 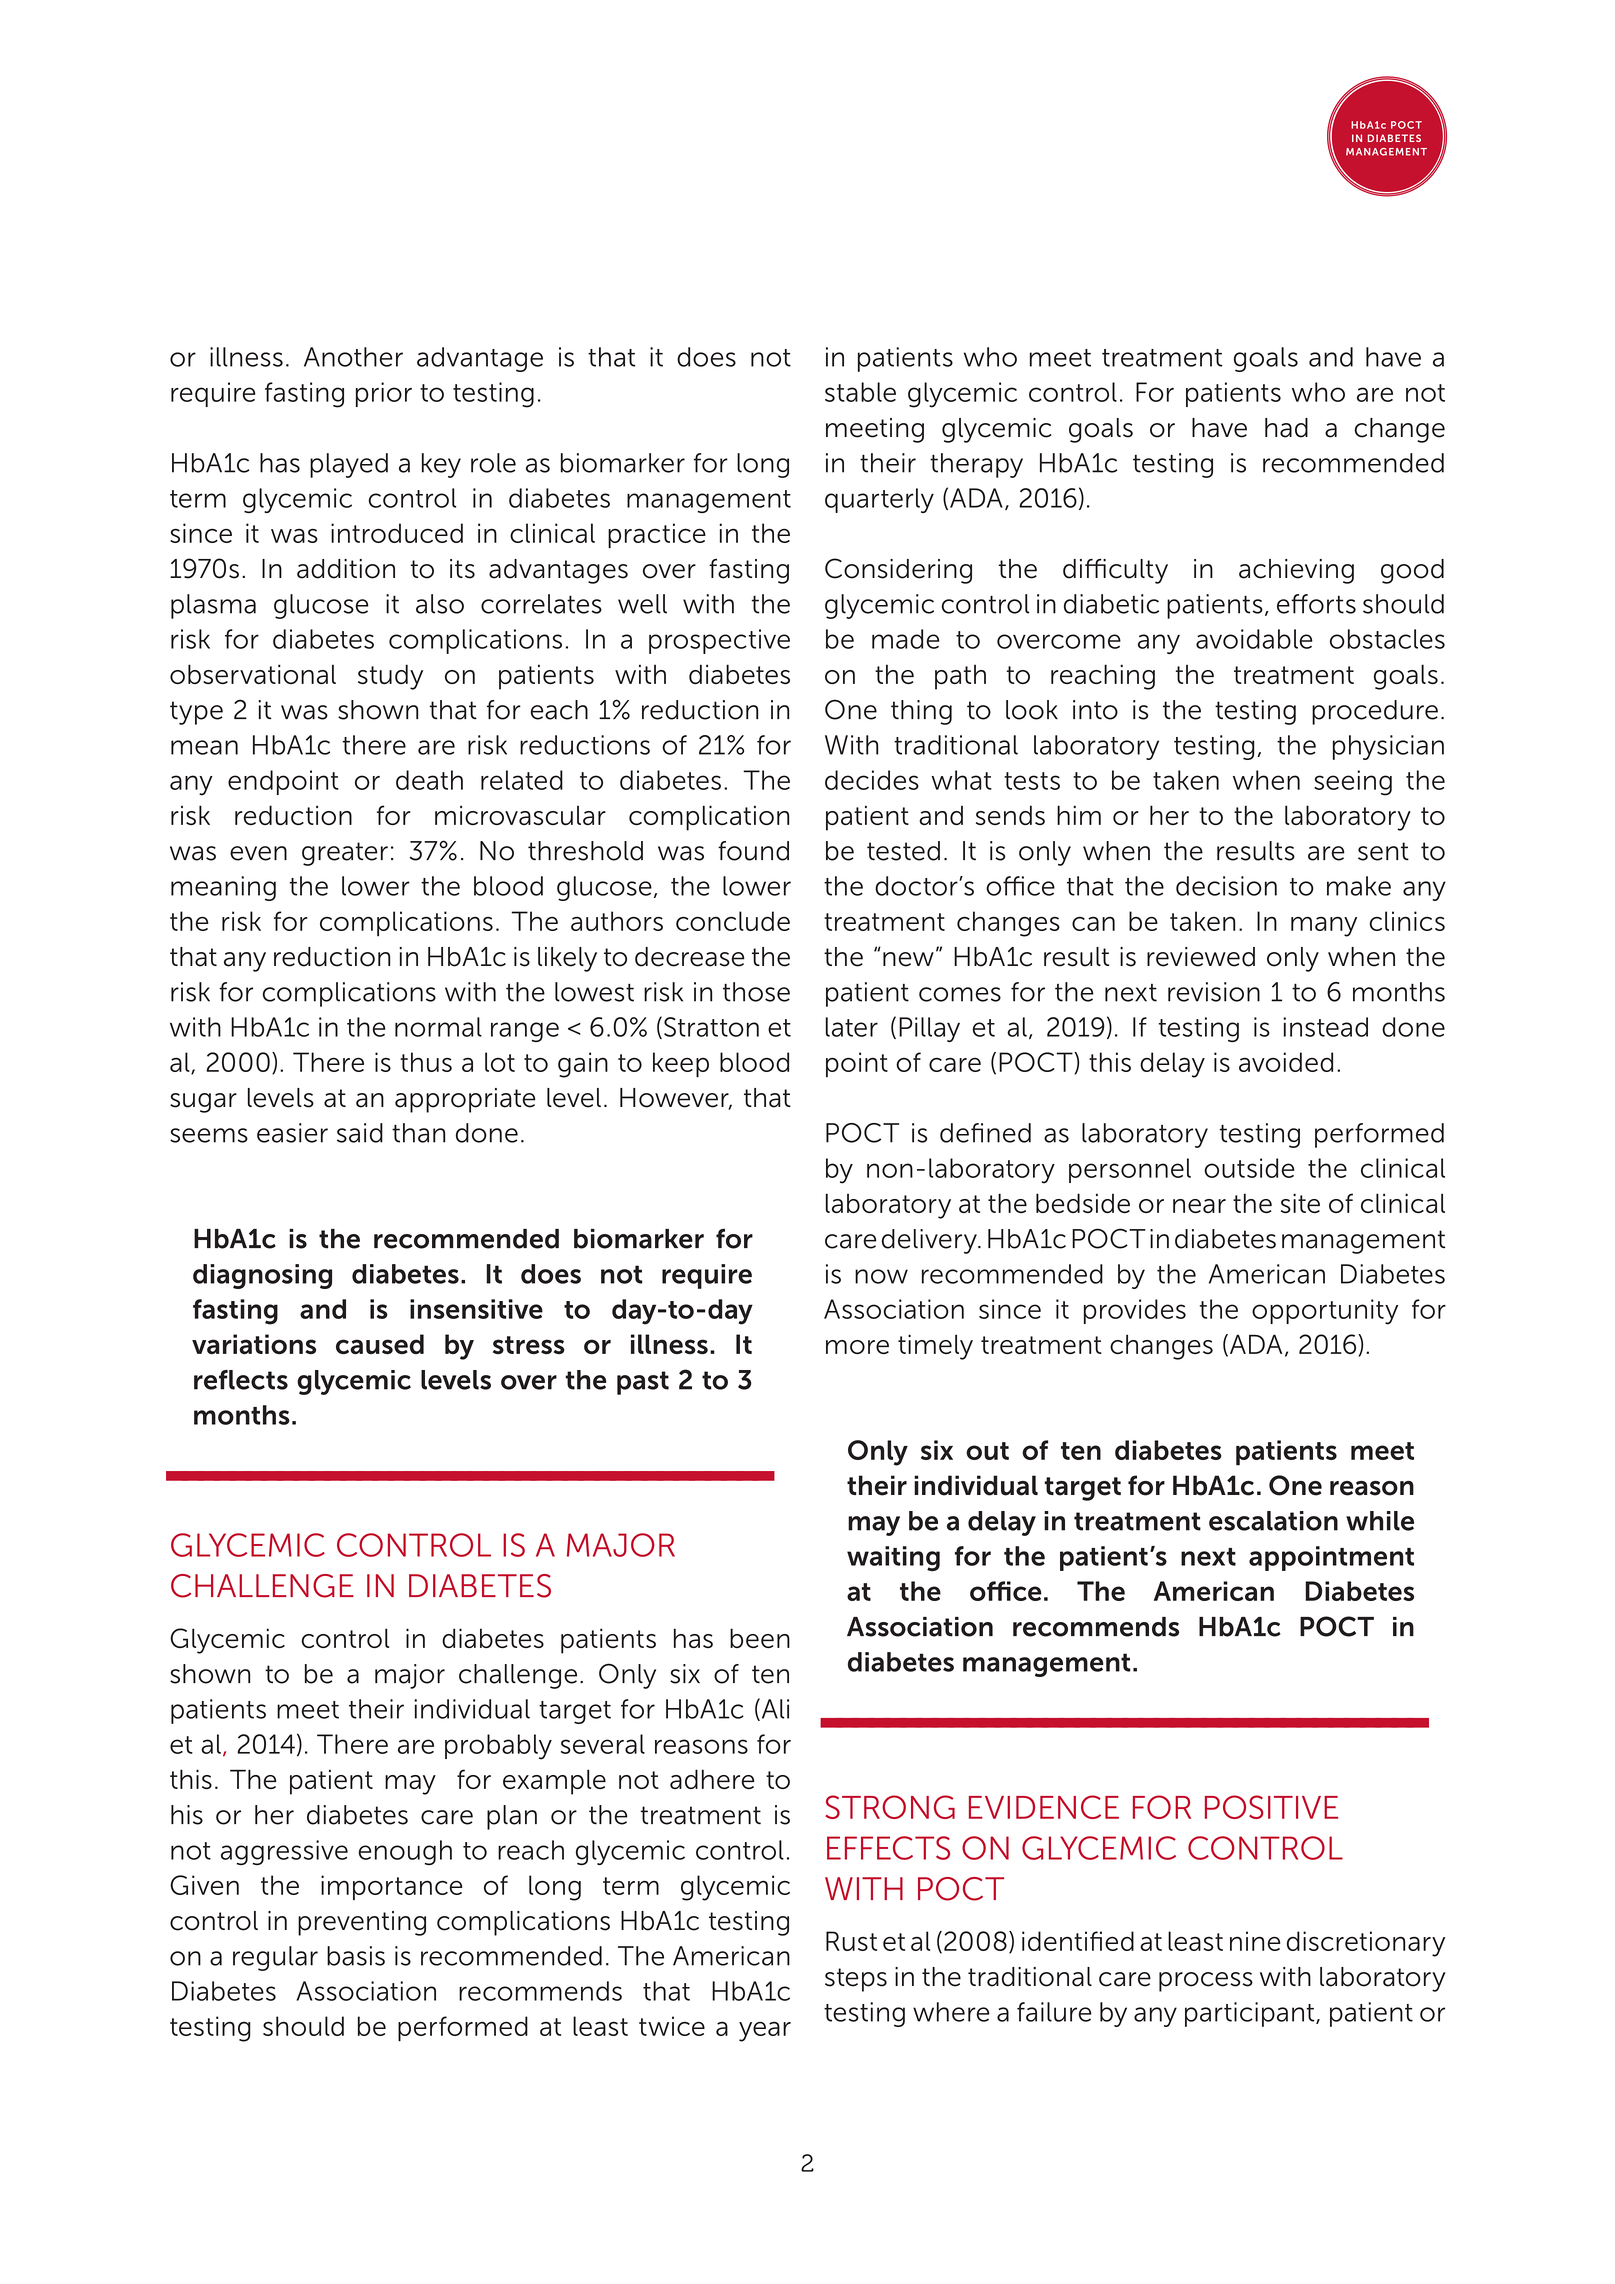 What do you see at coordinates (852, 1027) in the image?
I see `later` at bounding box center [852, 1027].
